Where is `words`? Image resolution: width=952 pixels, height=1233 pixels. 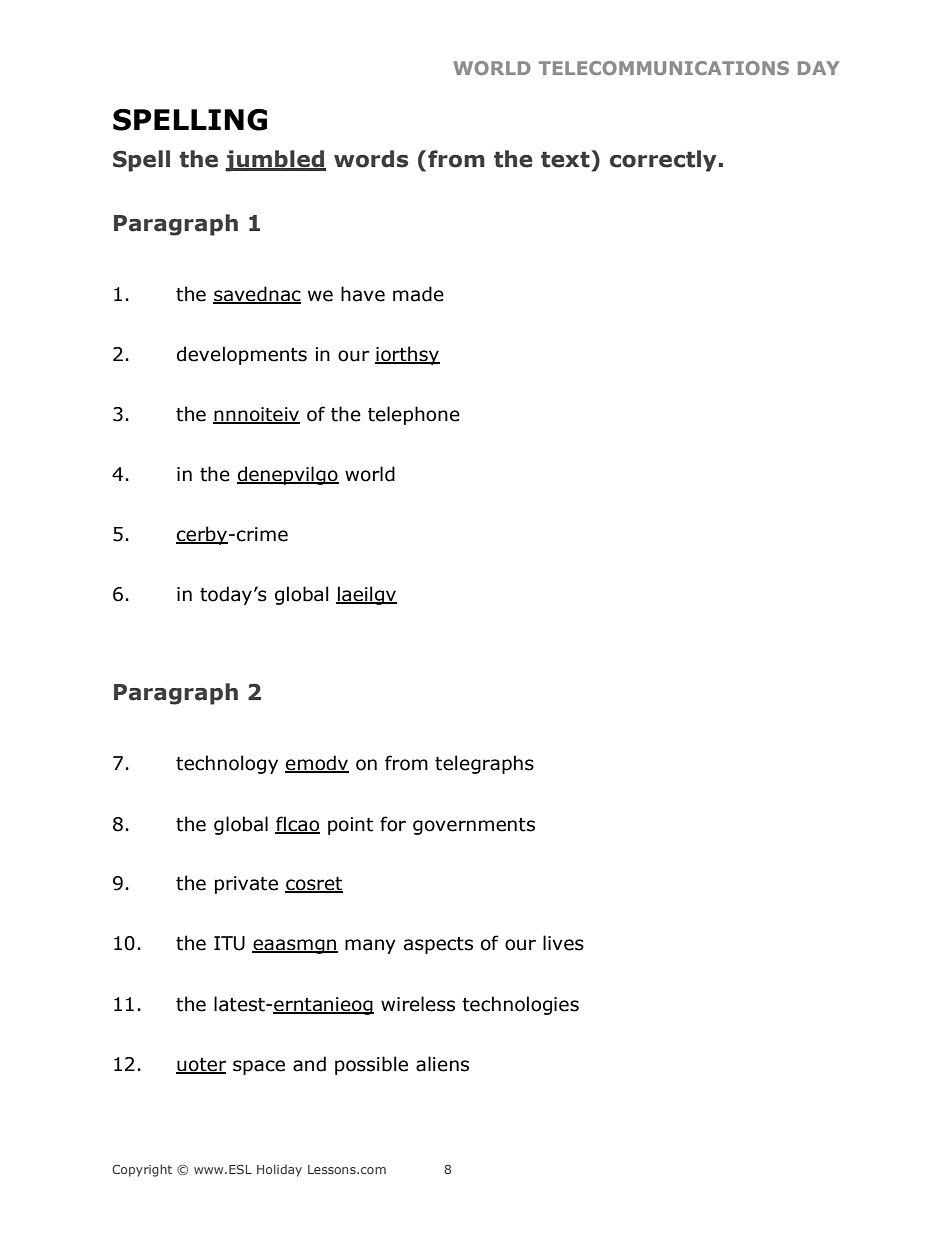 words is located at coordinates (371, 159).
